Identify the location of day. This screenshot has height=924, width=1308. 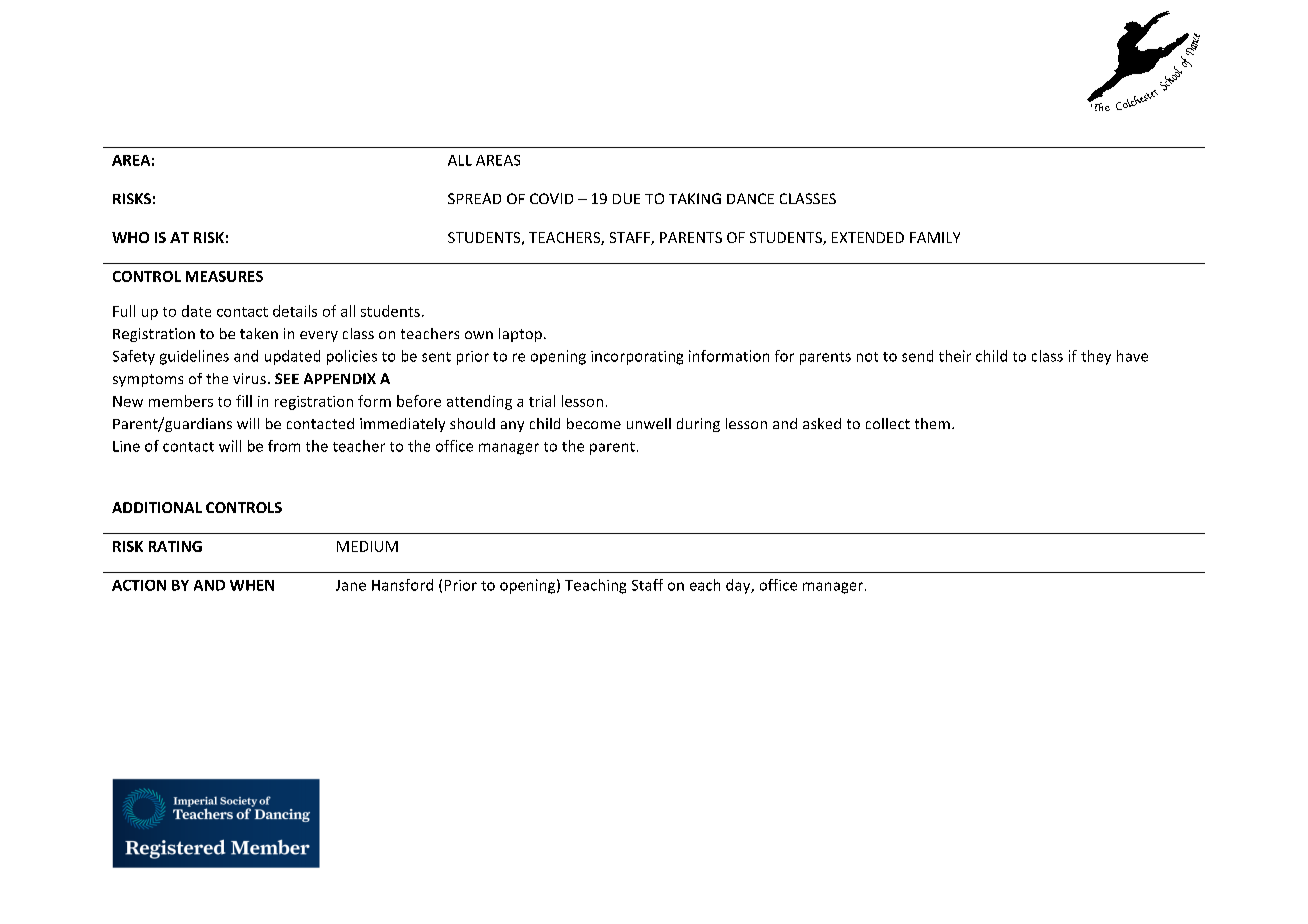
(739, 586).
